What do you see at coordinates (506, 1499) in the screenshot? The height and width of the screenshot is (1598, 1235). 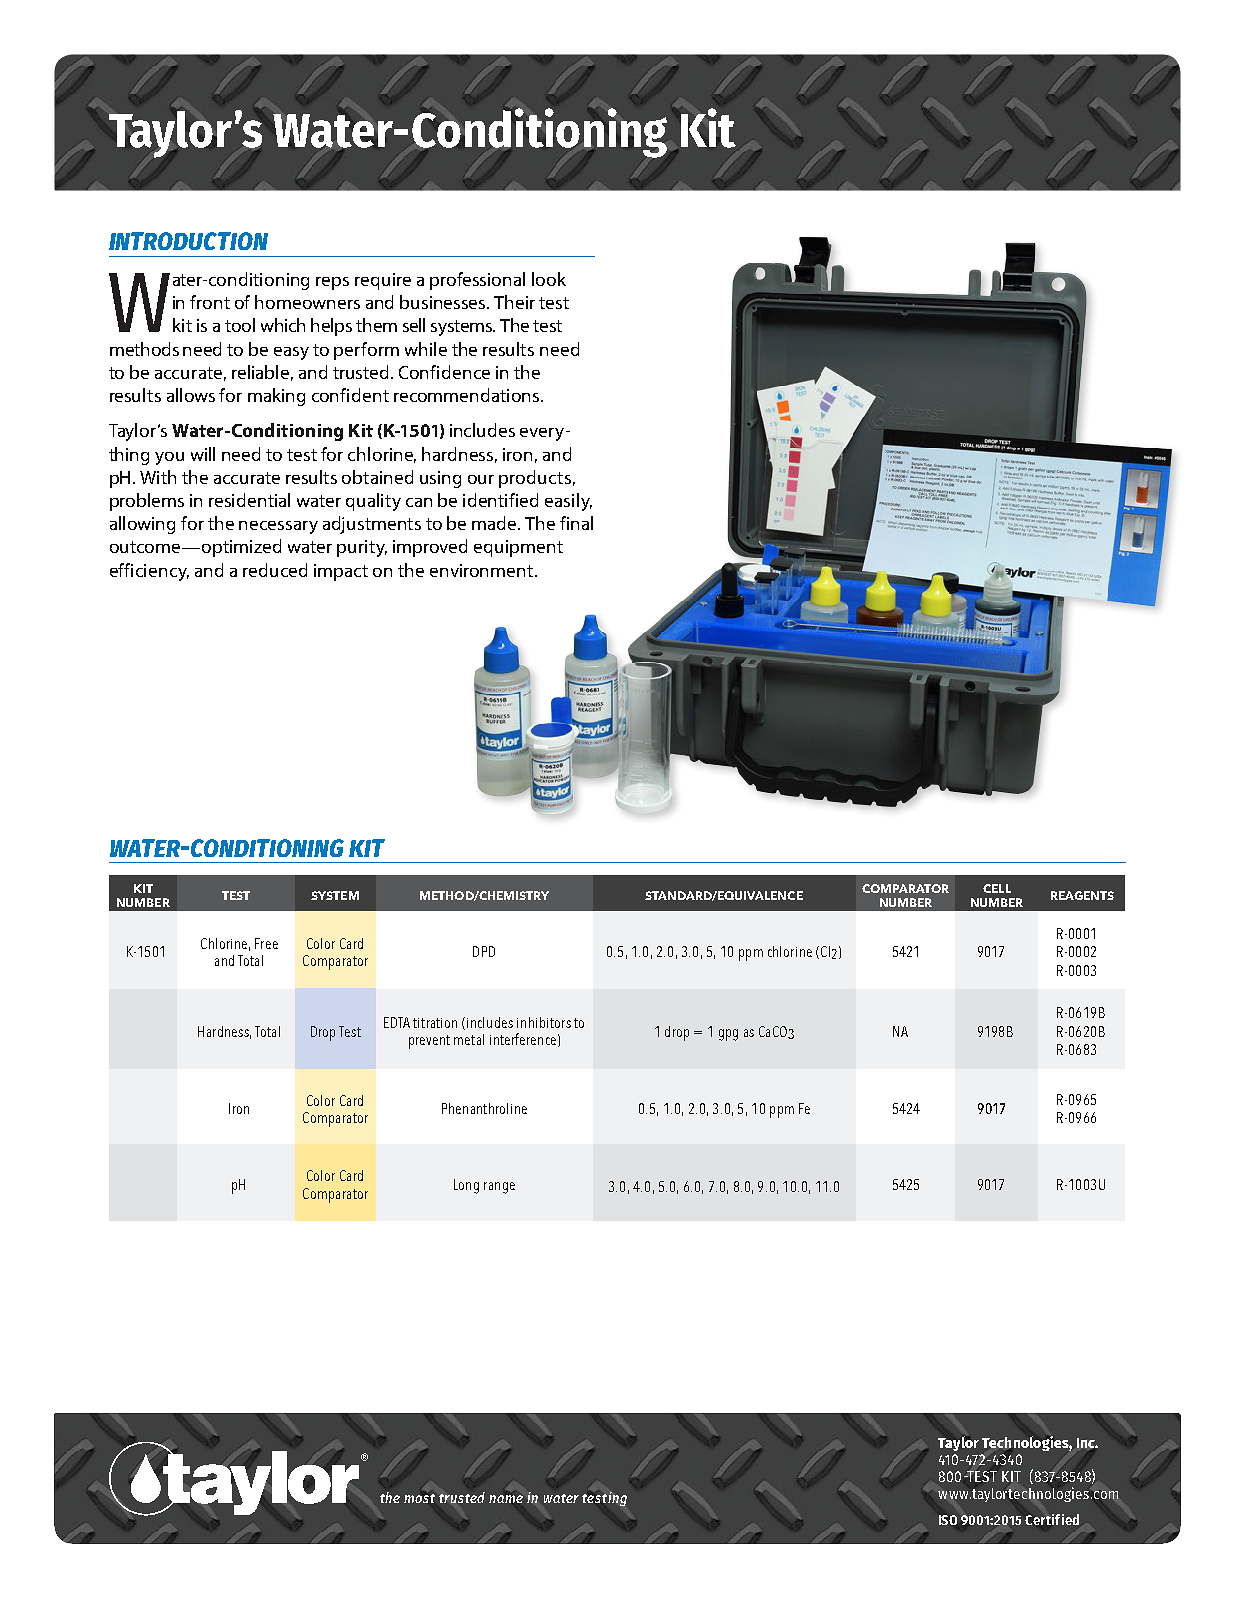 I see `name` at bounding box center [506, 1499].
